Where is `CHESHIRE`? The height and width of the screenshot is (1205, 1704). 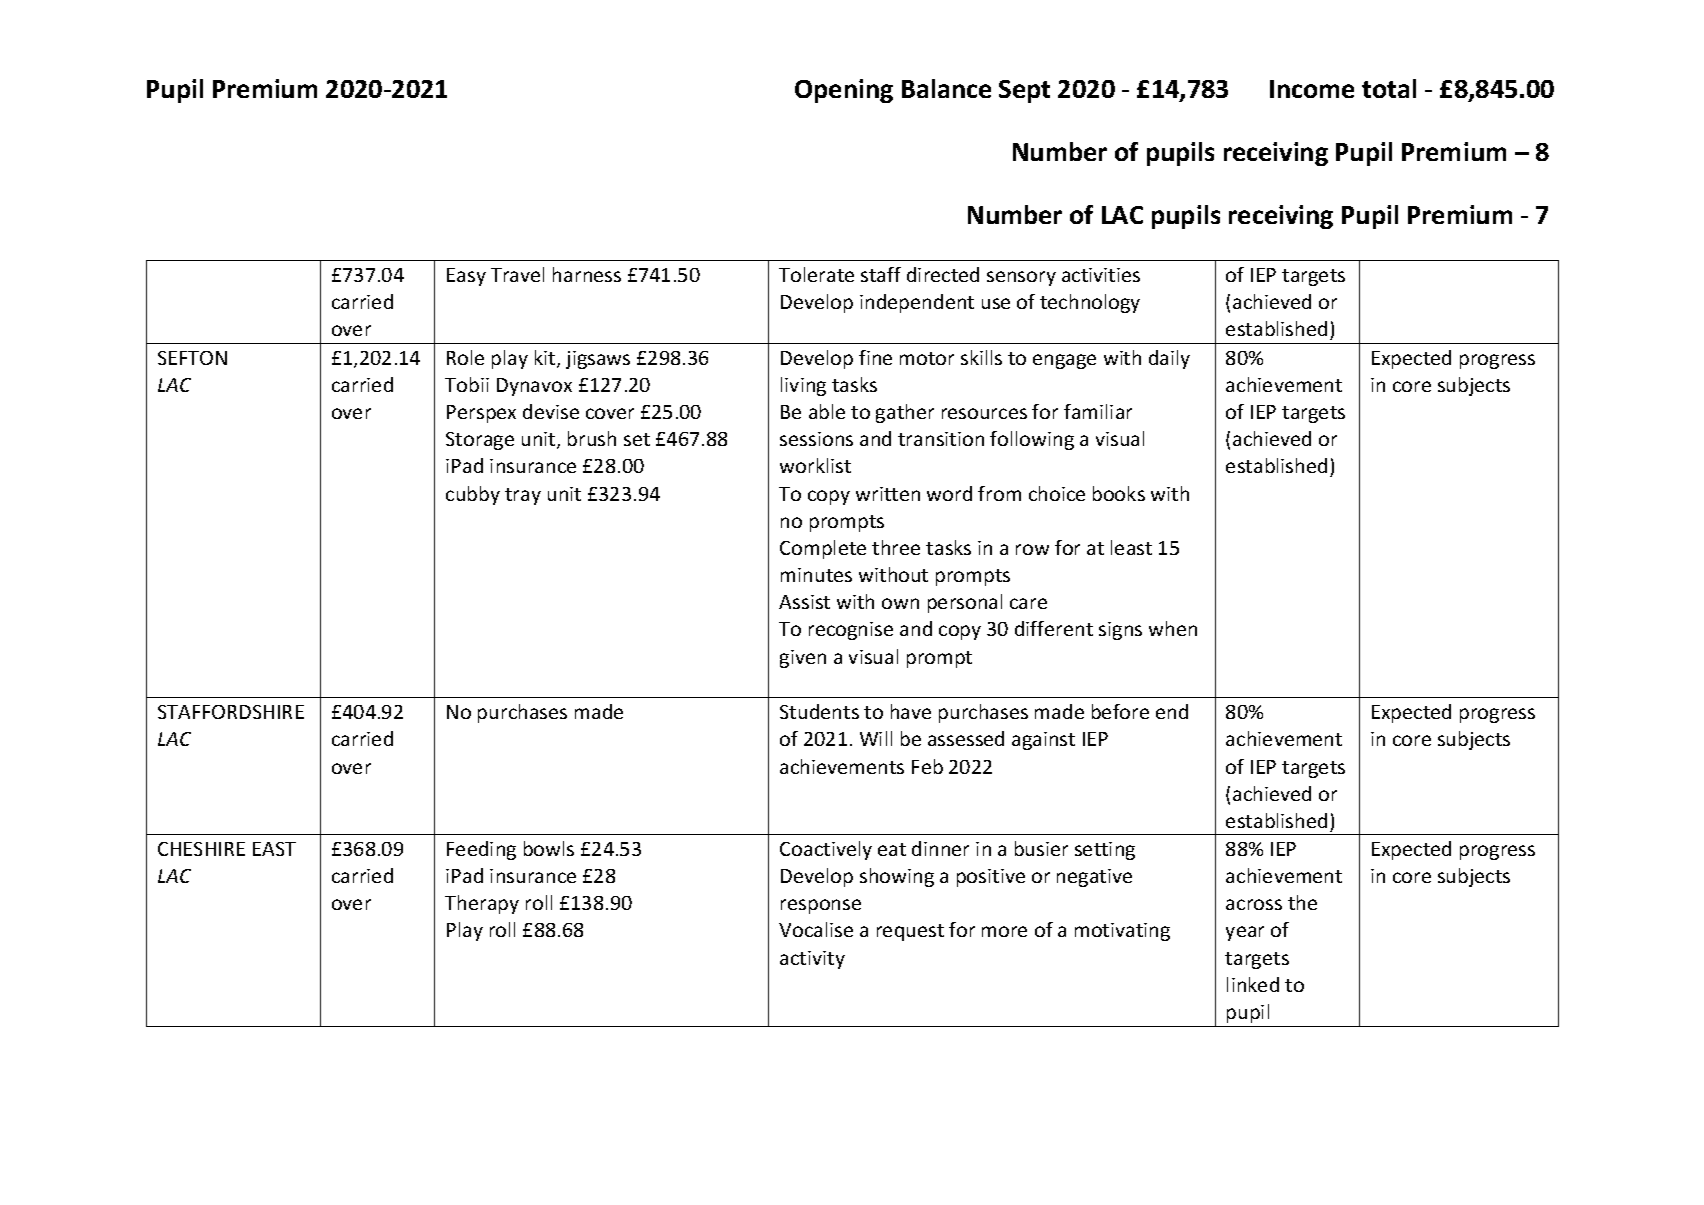 CHESHIRE is located at coordinates (201, 849).
